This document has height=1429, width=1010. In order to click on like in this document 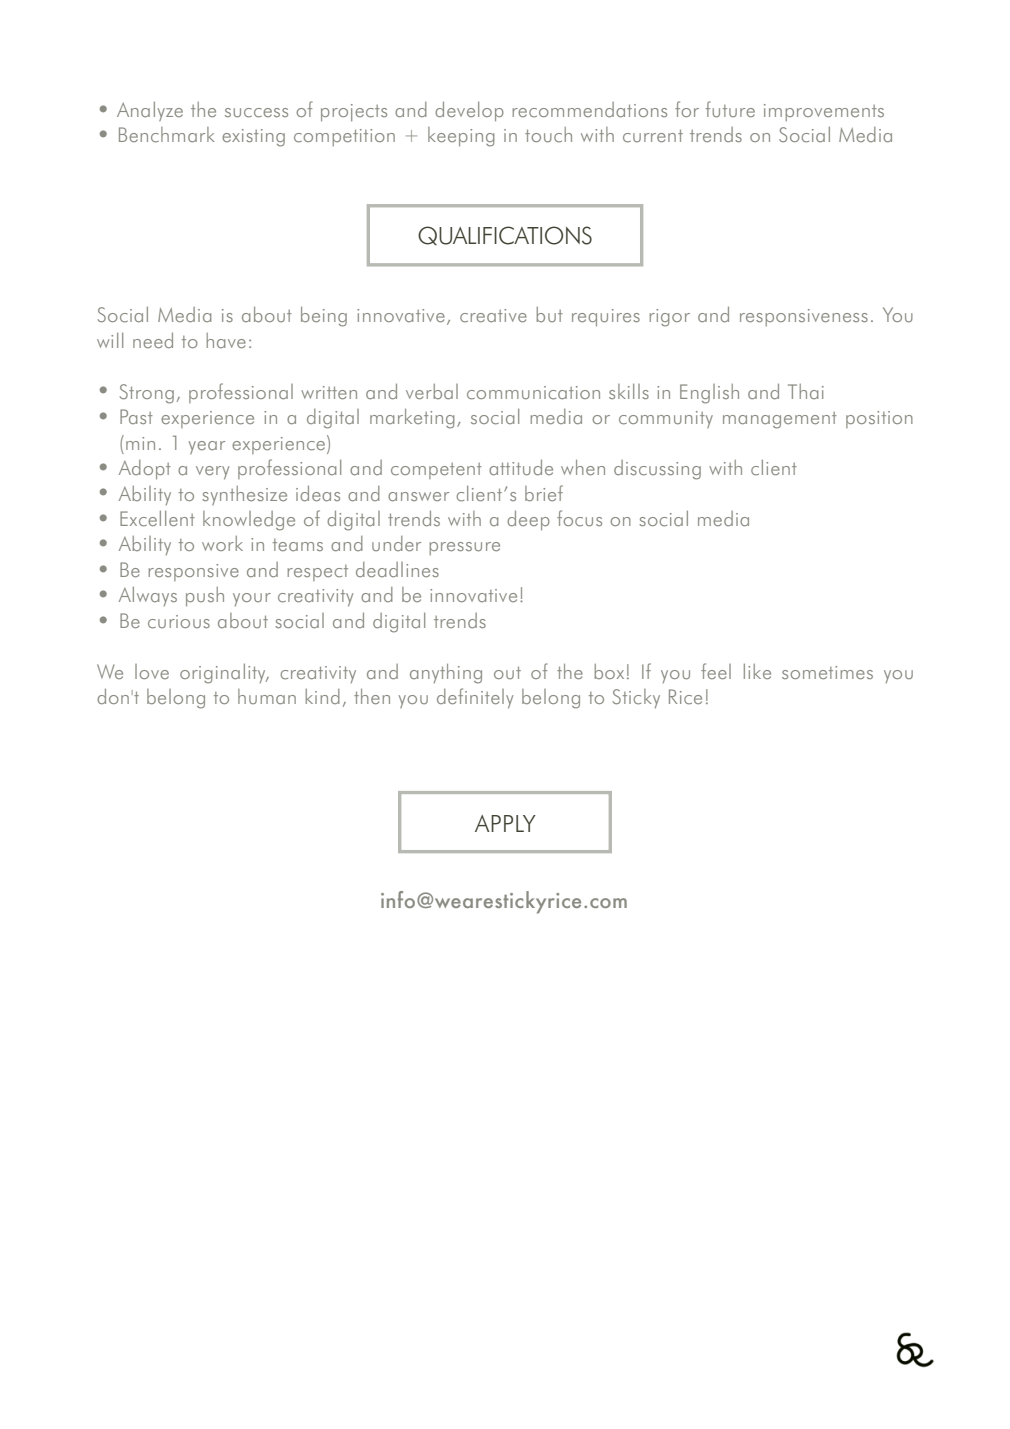, I will do `click(757, 671)`.
